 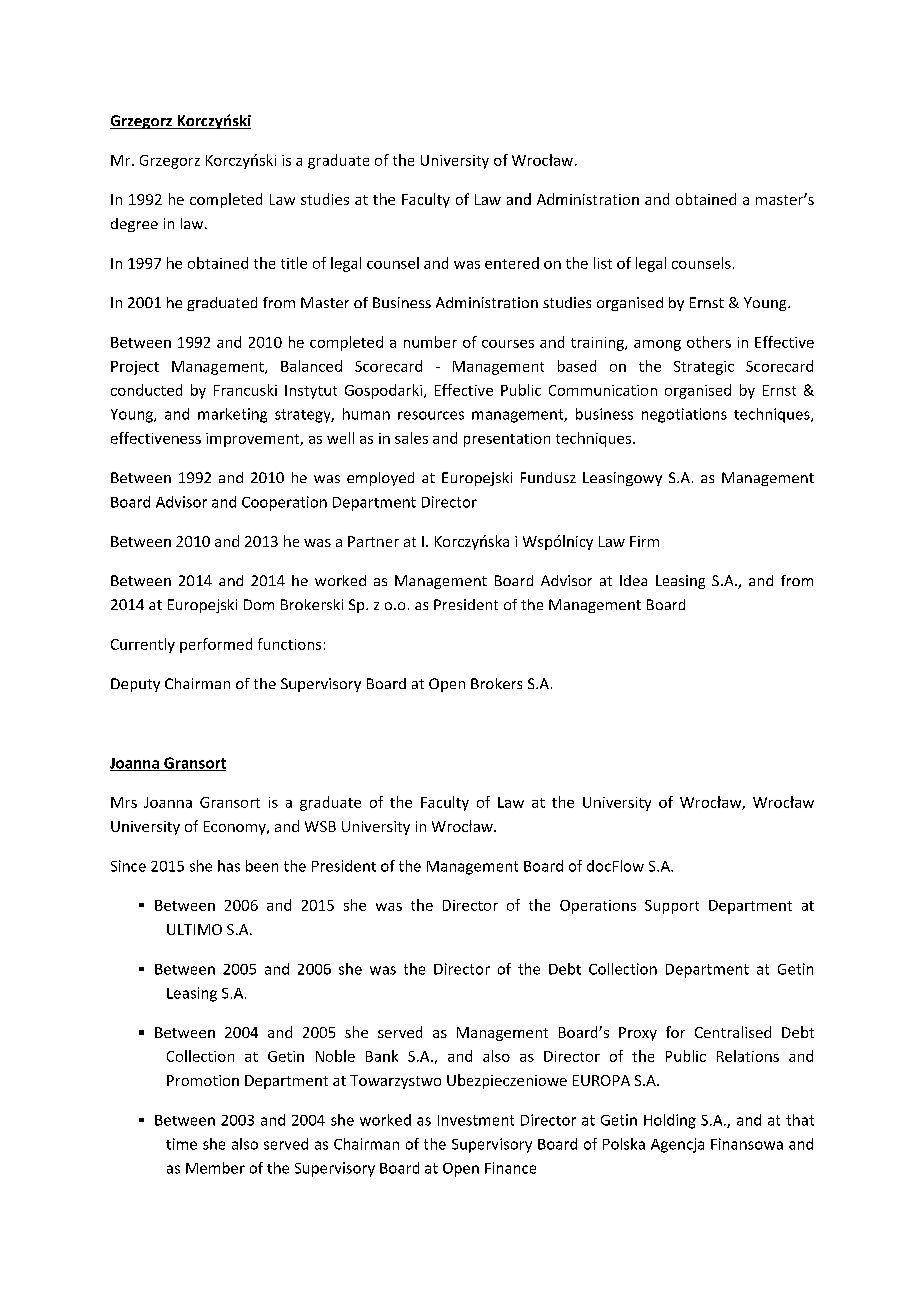 I want to click on negotiations, so click(x=684, y=415).
